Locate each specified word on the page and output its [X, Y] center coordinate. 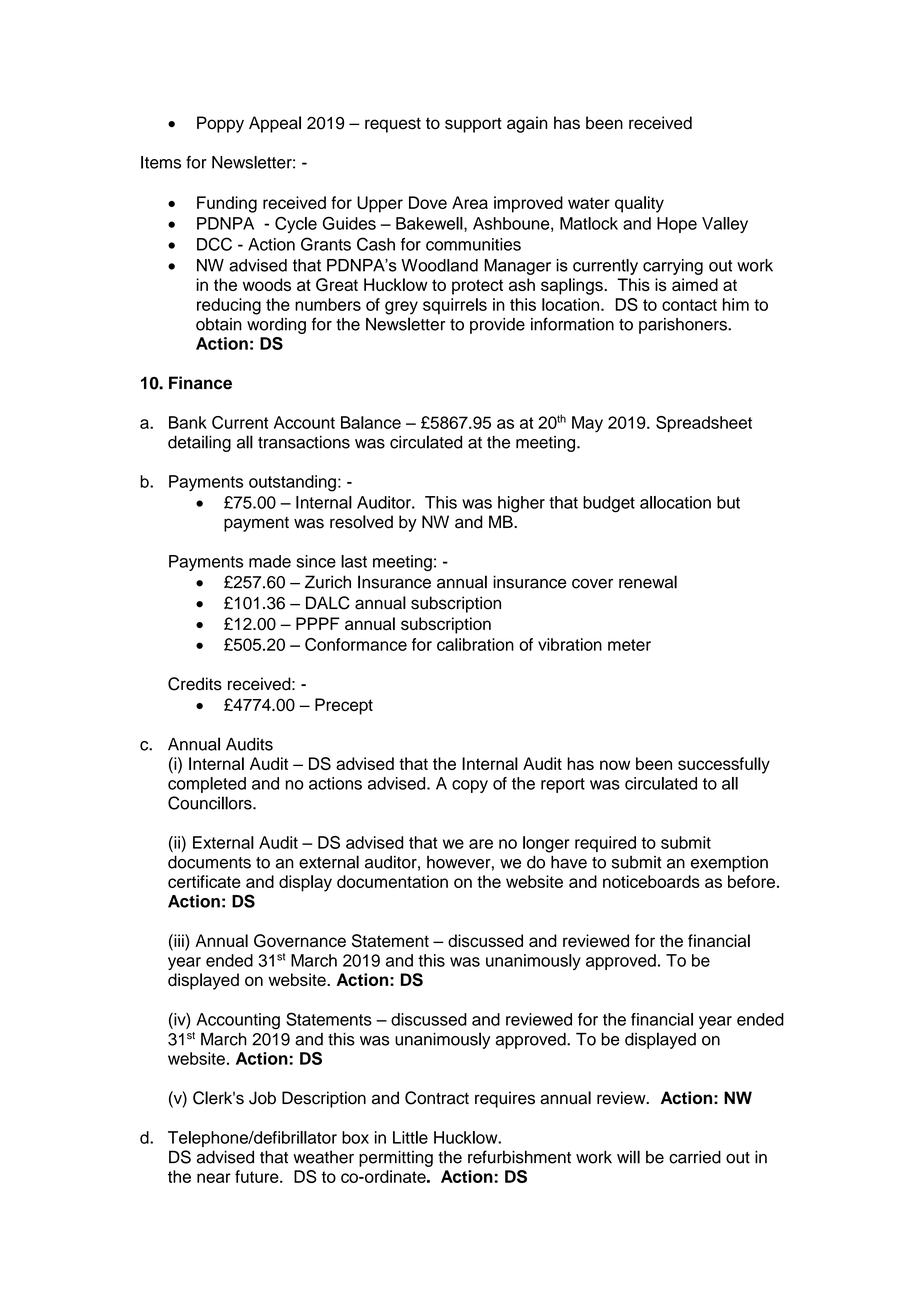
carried [695, 1157]
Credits [195, 684]
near [214, 1178]
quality [639, 204]
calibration [475, 644]
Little [410, 1137]
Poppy [220, 124]
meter [629, 645]
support [473, 125]
